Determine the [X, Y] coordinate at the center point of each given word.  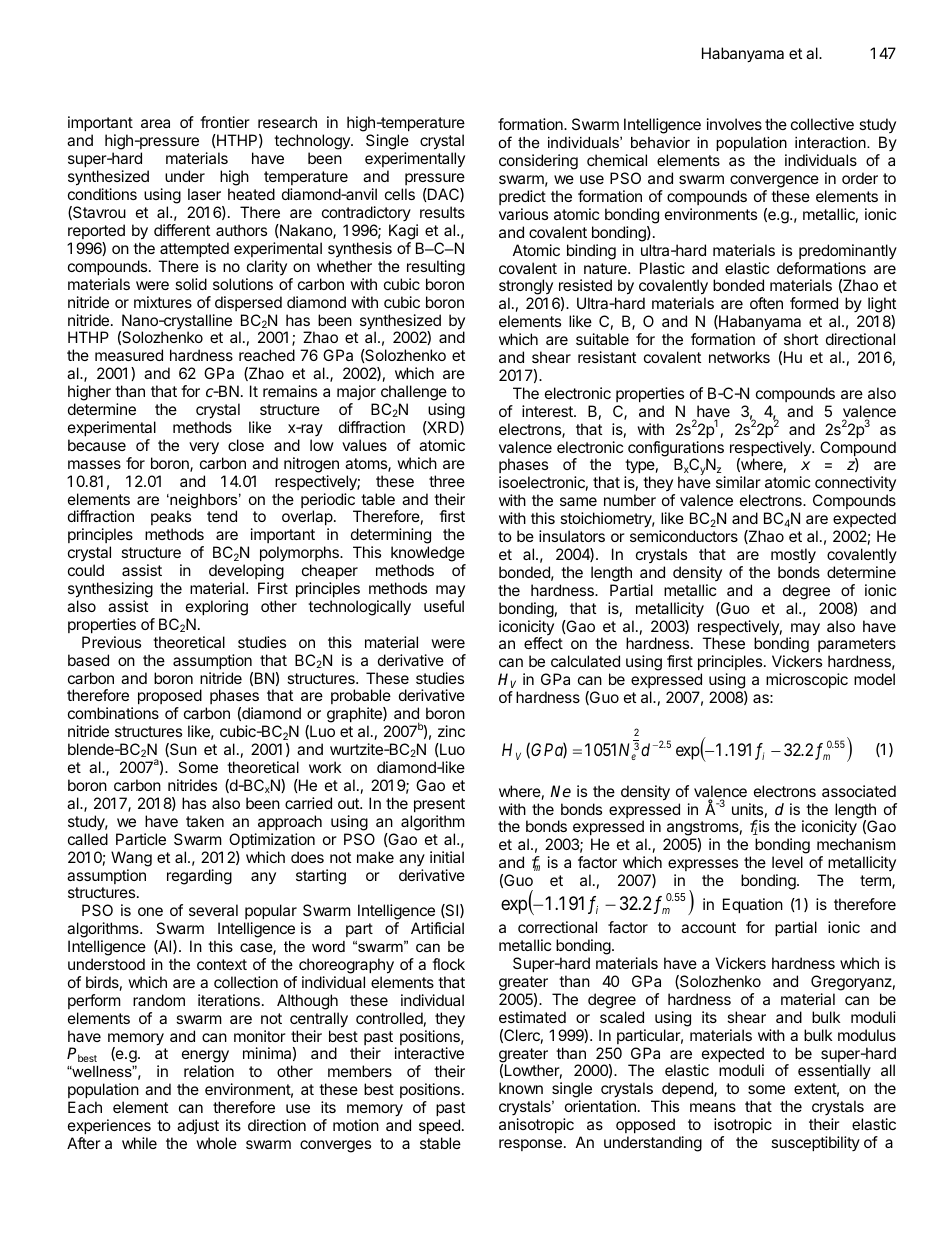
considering [538, 162]
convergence [774, 181]
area [155, 123]
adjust [198, 1126]
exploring [217, 608]
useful [444, 606]
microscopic [807, 680]
